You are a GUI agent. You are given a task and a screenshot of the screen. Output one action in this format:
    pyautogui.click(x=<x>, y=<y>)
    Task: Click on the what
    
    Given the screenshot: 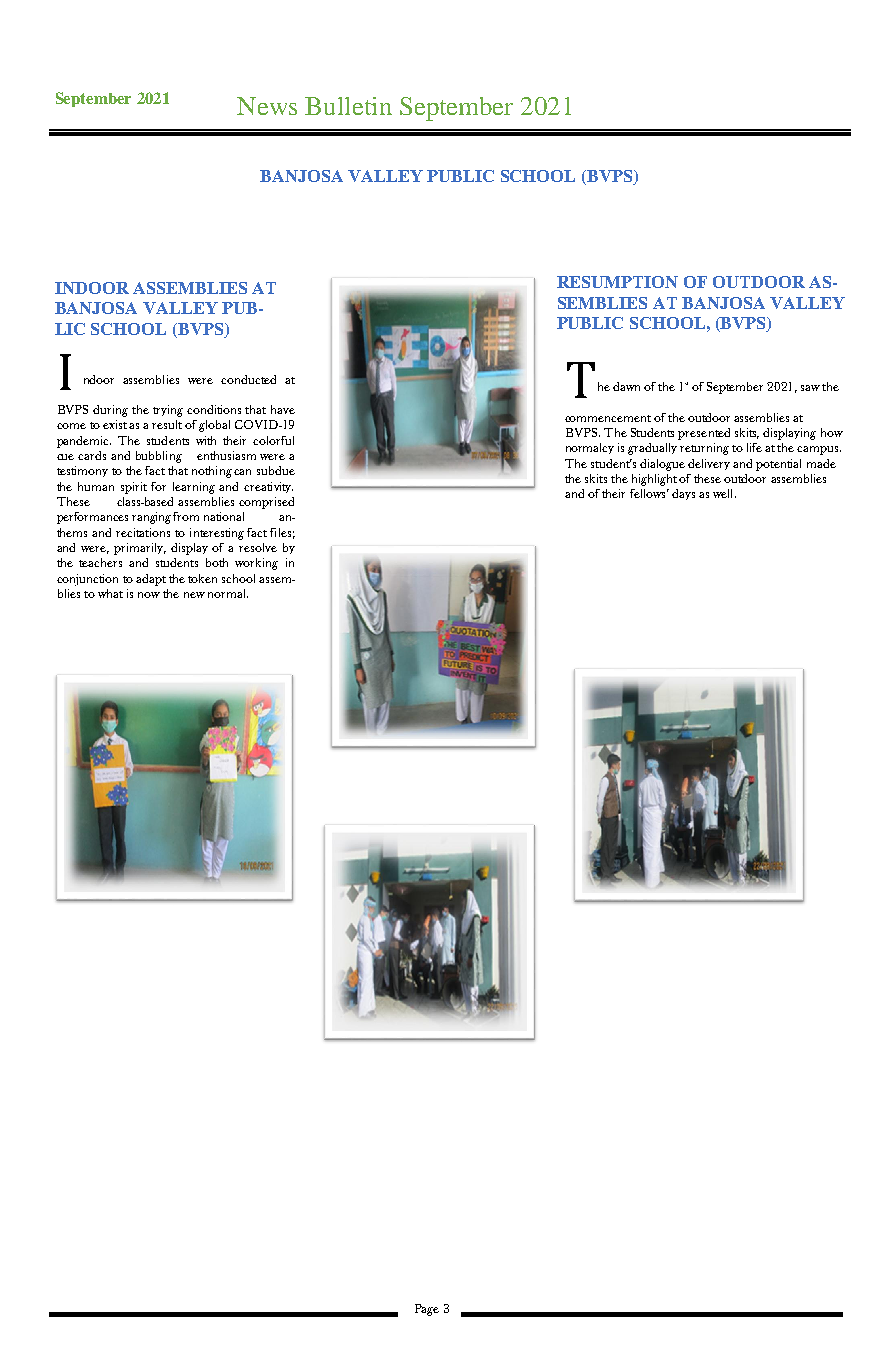 What is the action you would take?
    pyautogui.click(x=110, y=593)
